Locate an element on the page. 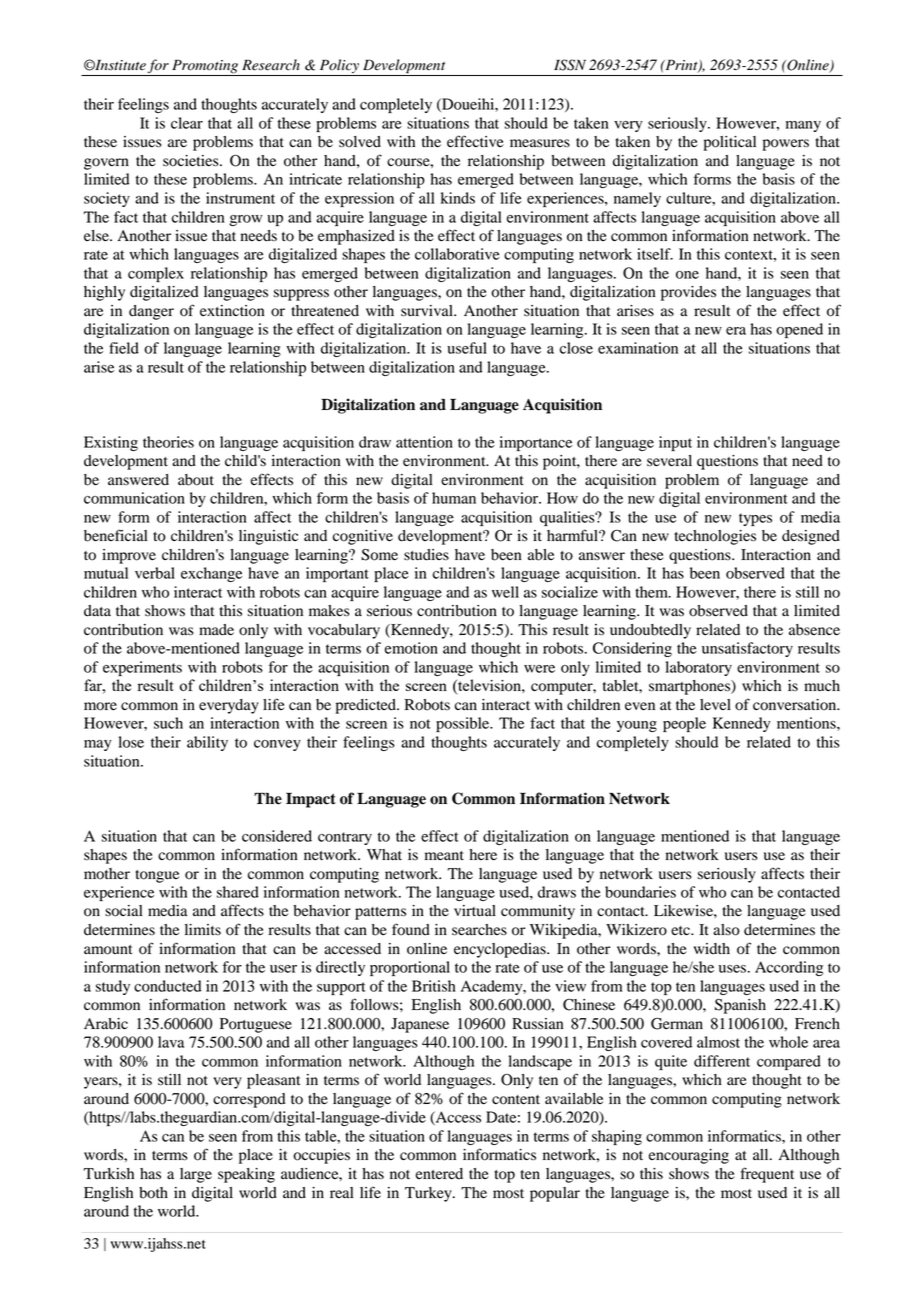  large is located at coordinates (196, 1175).
